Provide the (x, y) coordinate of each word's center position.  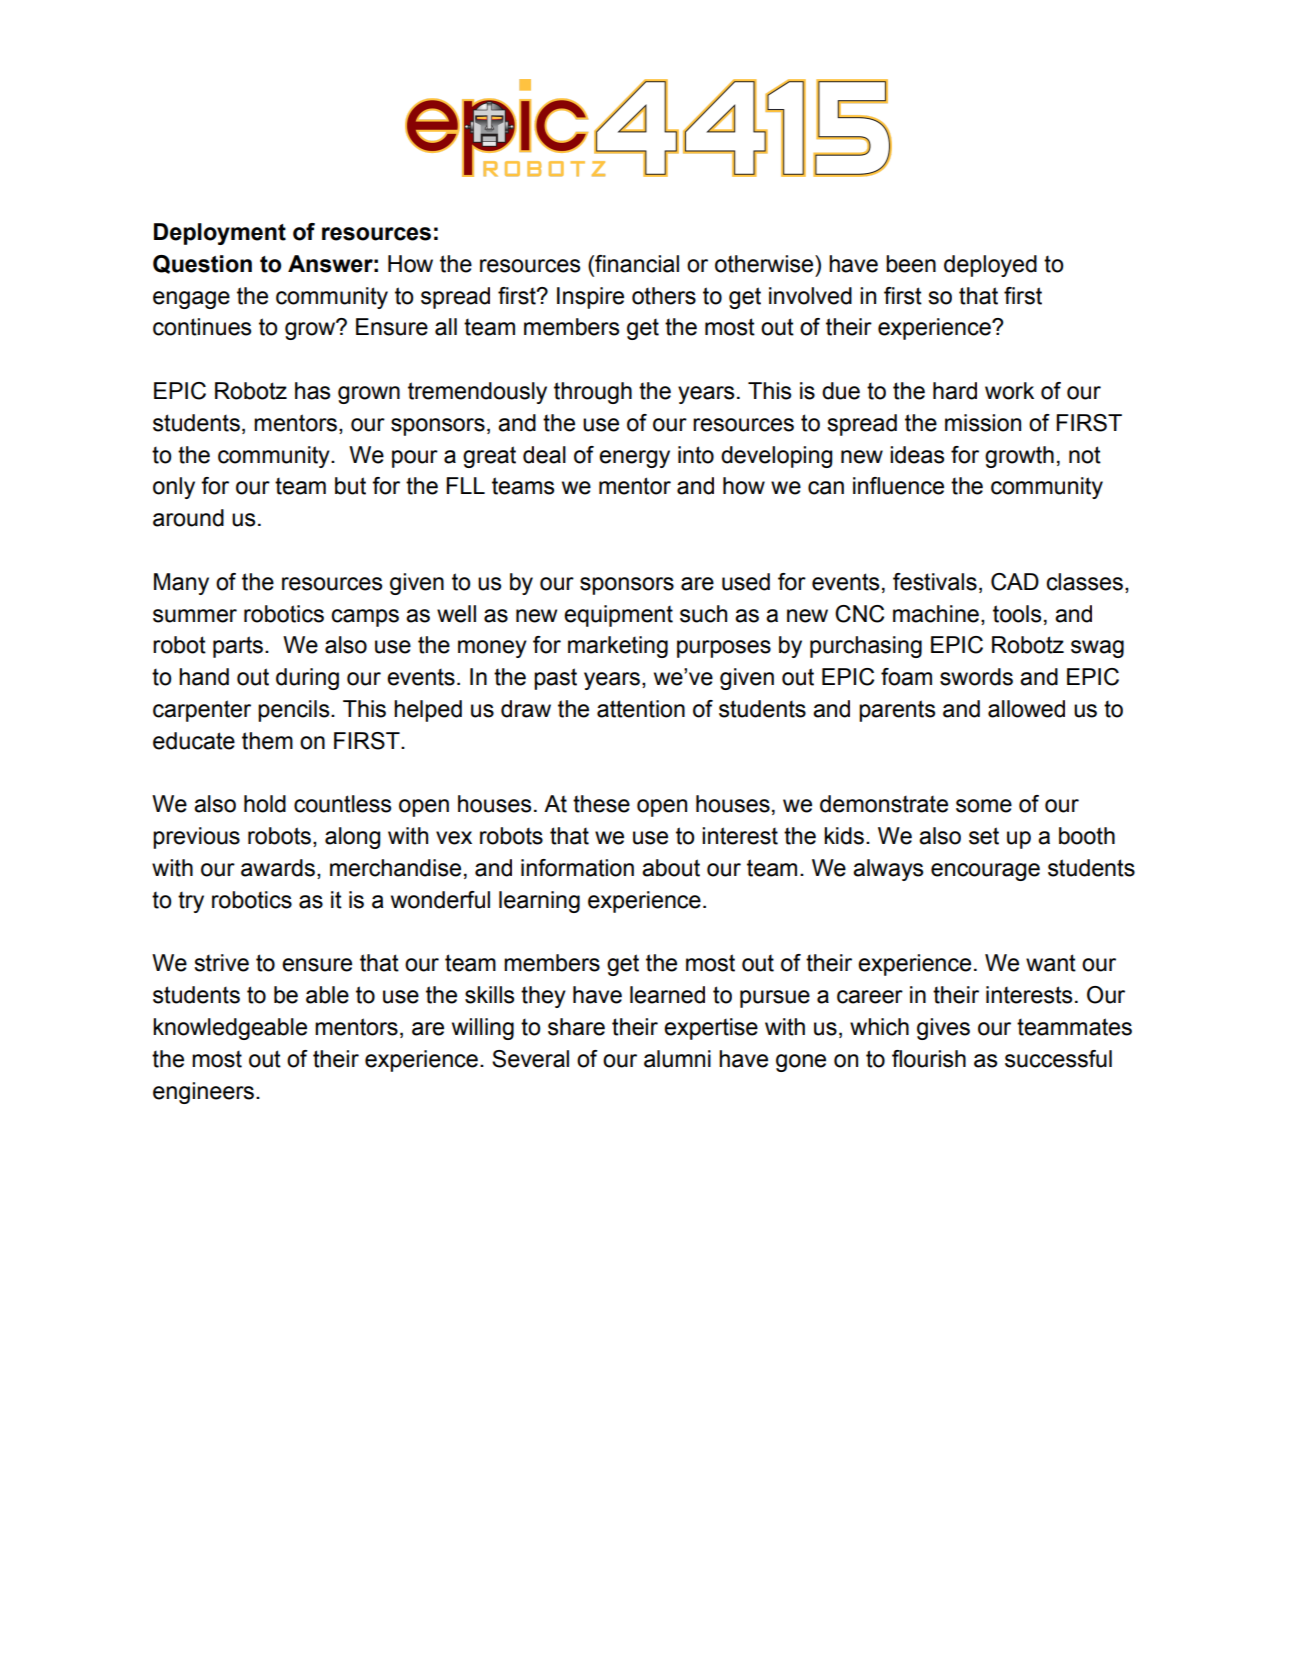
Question (202, 264)
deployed (990, 266)
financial (636, 264)
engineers (203, 1093)
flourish (929, 1059)
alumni (677, 1059)
